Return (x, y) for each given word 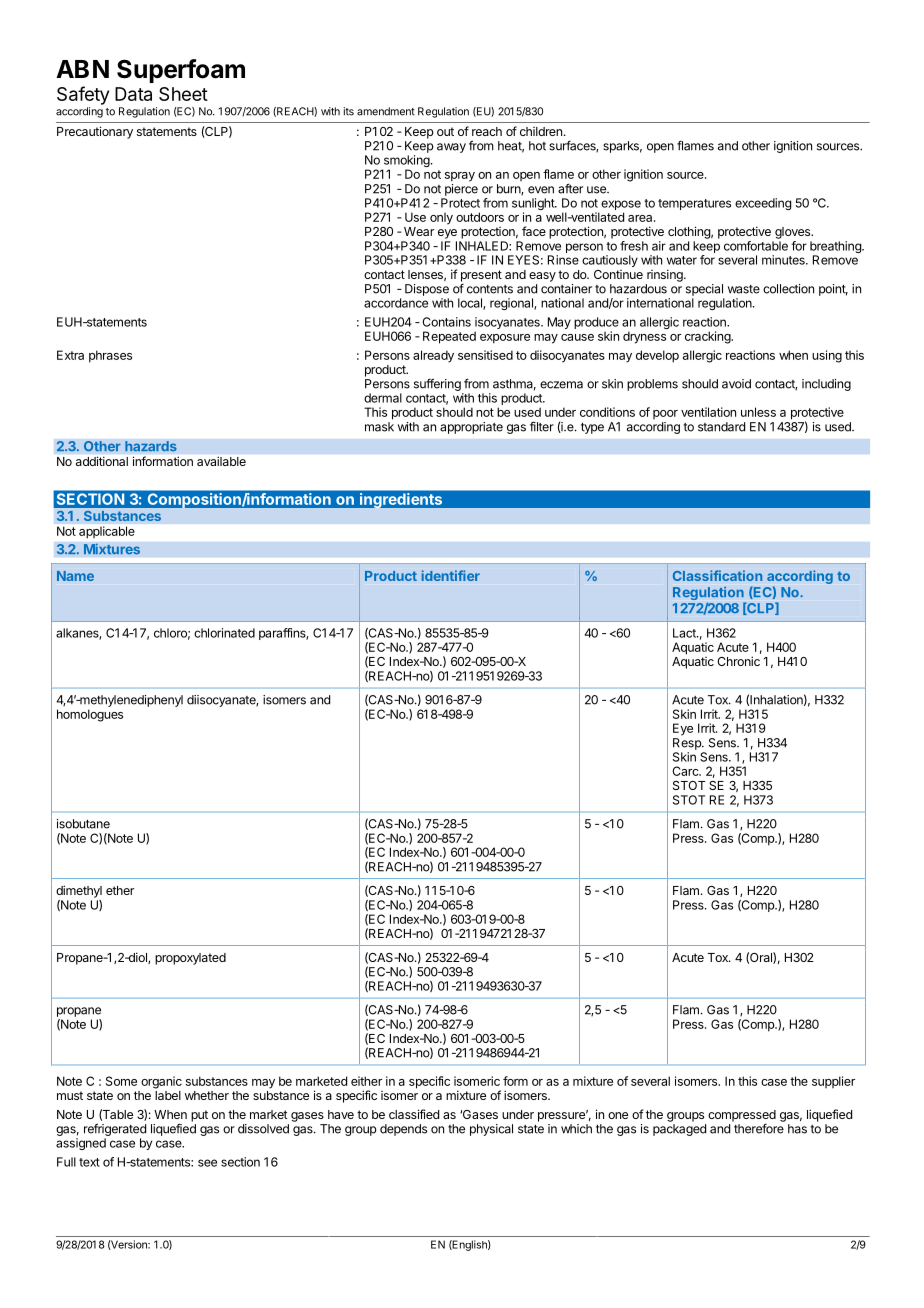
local (471, 304)
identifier (451, 575)
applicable (106, 532)
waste (744, 289)
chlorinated (224, 633)
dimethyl (79, 891)
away (451, 148)
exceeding (763, 204)
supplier (833, 1082)
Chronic (738, 661)
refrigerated (115, 1131)
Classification (717, 575)
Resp (688, 744)
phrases (110, 356)
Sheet (183, 94)
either (366, 1081)
